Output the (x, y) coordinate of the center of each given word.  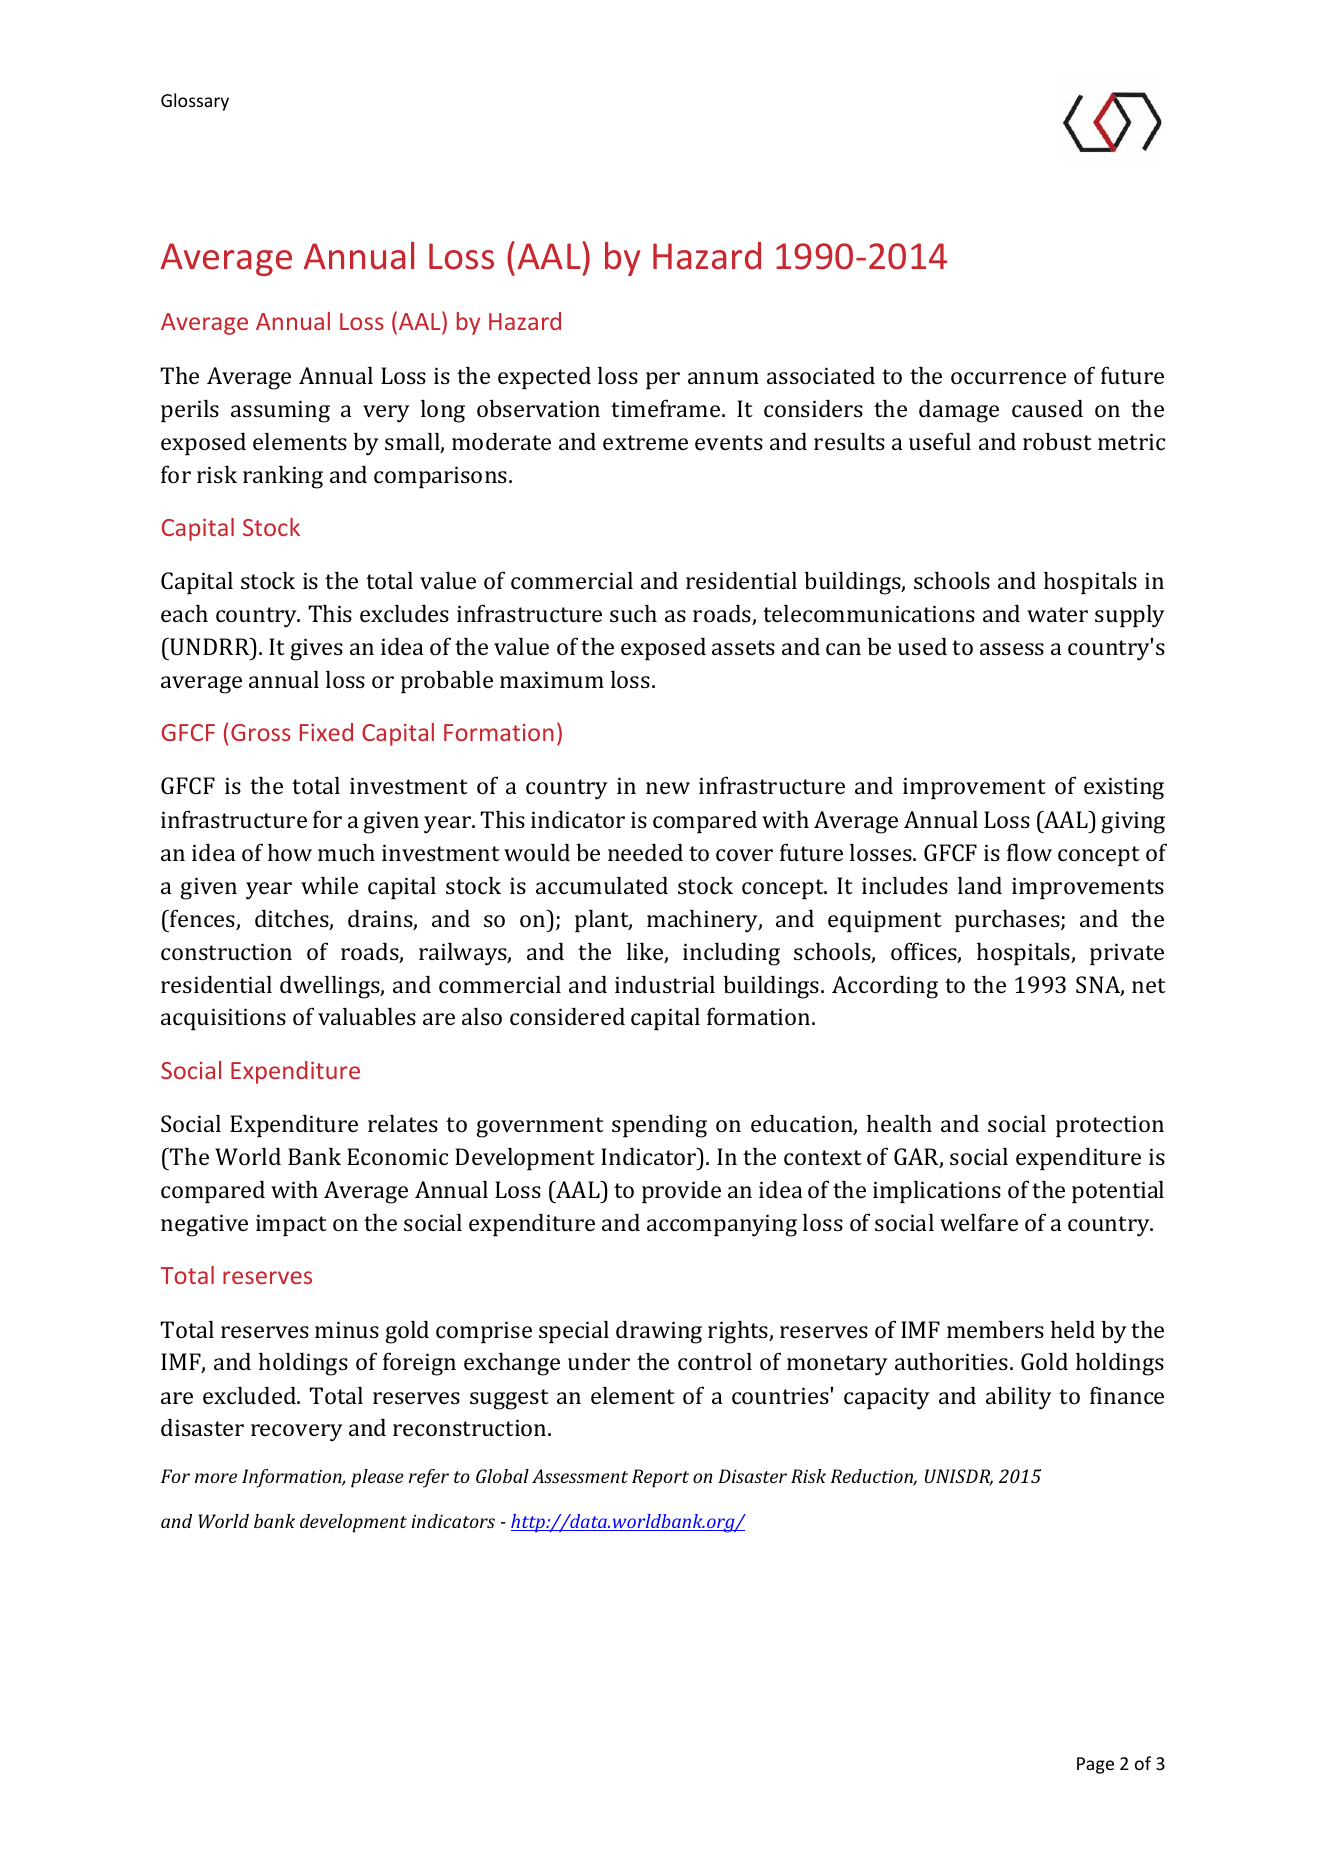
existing (1124, 789)
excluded (250, 1395)
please (377, 1478)
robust (1057, 441)
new (668, 788)
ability (1019, 1398)
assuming (280, 412)
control (715, 1361)
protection (1110, 1126)
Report (660, 1478)
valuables (367, 1016)
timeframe (667, 408)
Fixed (326, 732)
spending (659, 1126)
